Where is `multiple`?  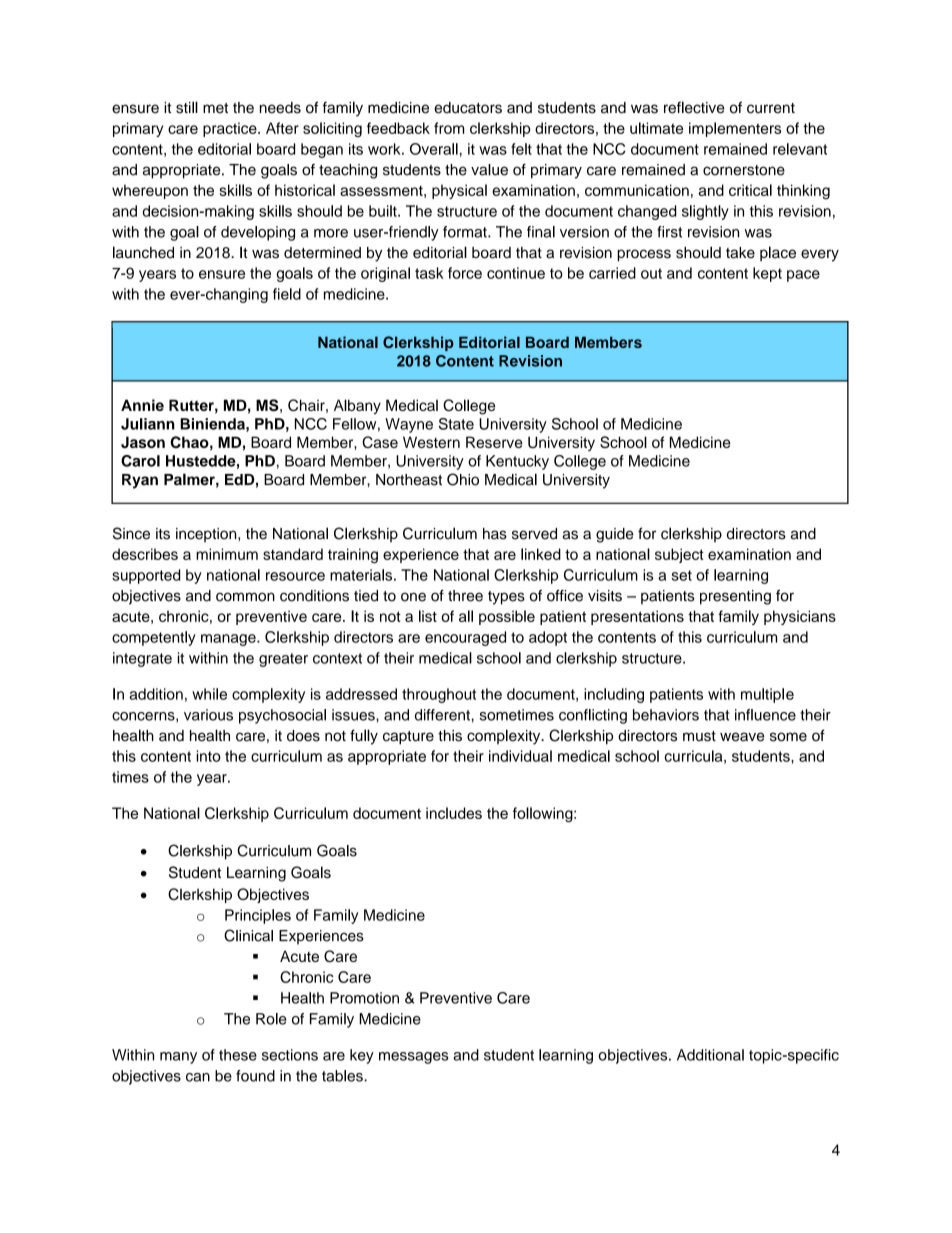
multiple is located at coordinates (767, 695).
